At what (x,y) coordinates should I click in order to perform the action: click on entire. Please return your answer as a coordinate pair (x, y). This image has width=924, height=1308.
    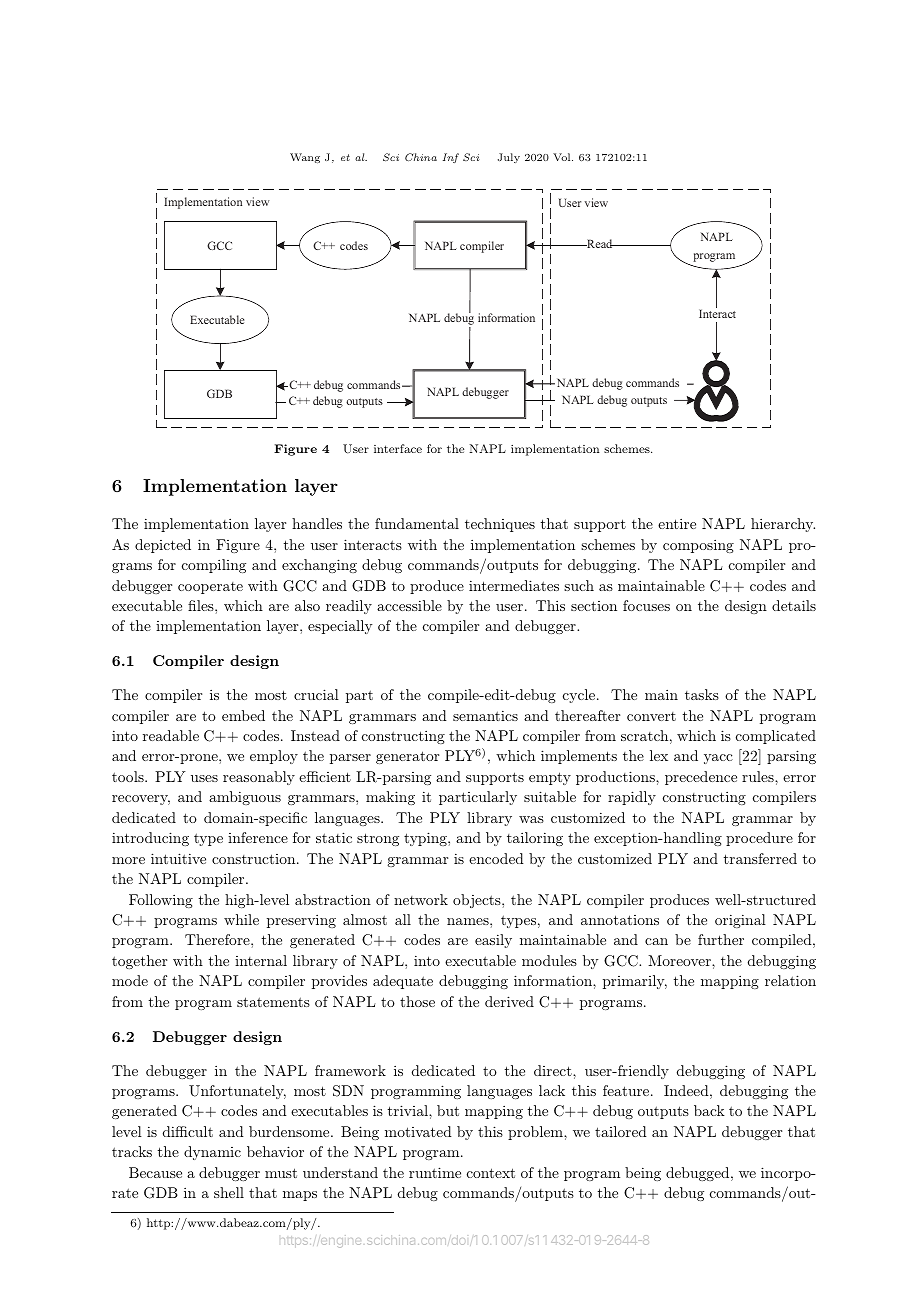
    Looking at the image, I should click on (677, 523).
